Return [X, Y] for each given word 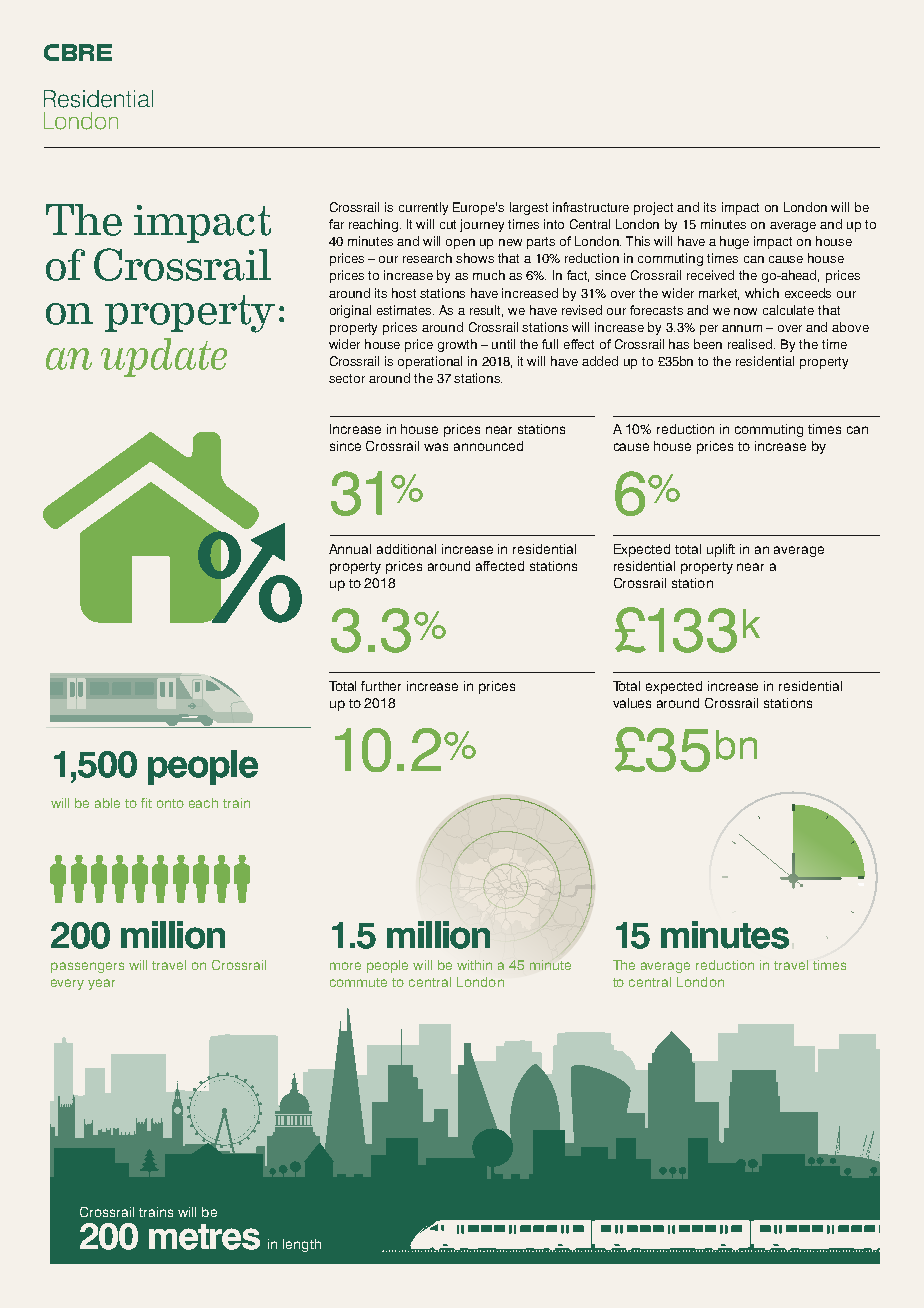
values [632, 703]
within [474, 965]
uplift [721, 550]
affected [500, 566]
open [460, 244]
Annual [350, 549]
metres [204, 1237]
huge [734, 242]
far [336, 224]
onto [170, 803]
